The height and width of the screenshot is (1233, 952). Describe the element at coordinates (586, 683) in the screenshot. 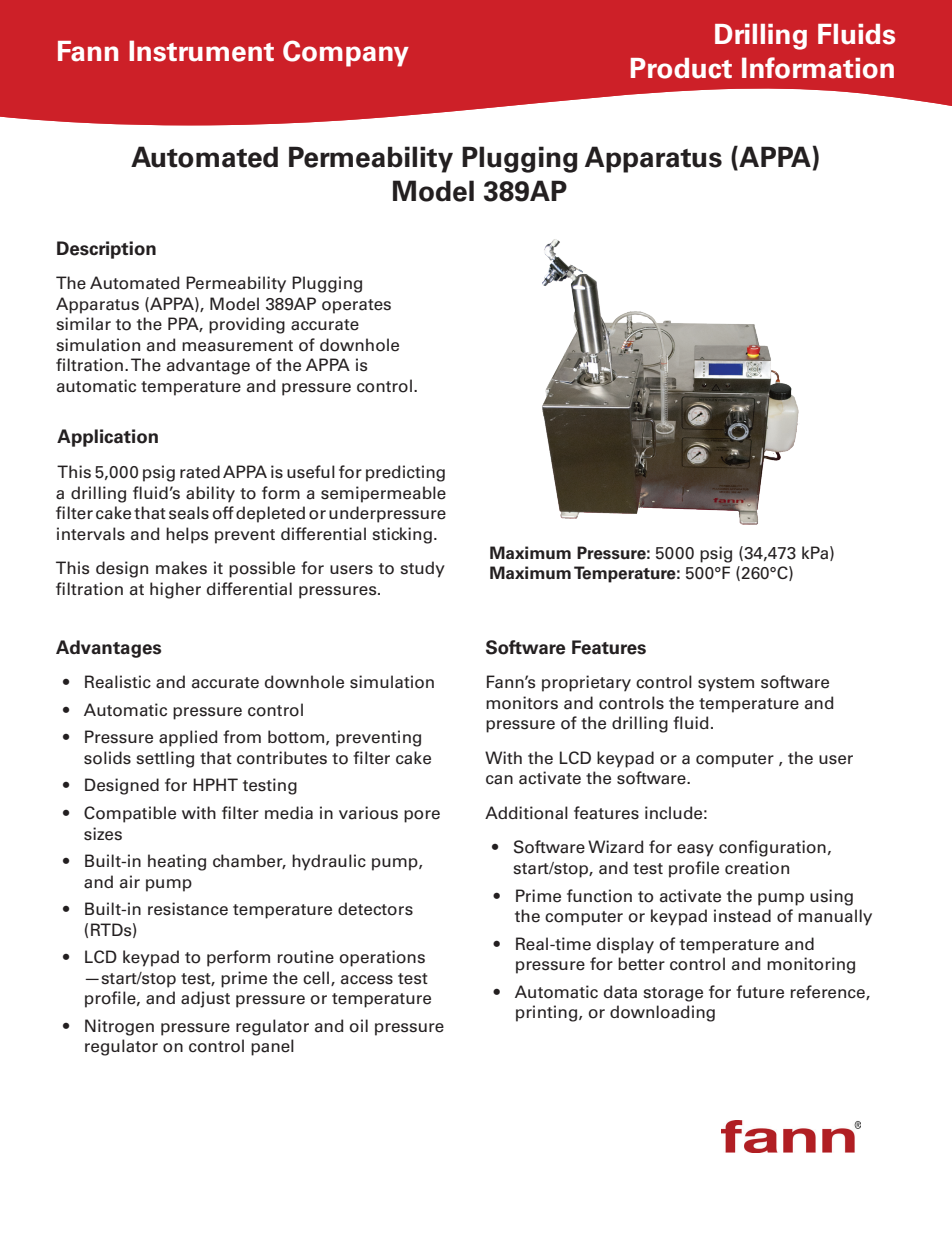

I see `proprietary` at that location.
